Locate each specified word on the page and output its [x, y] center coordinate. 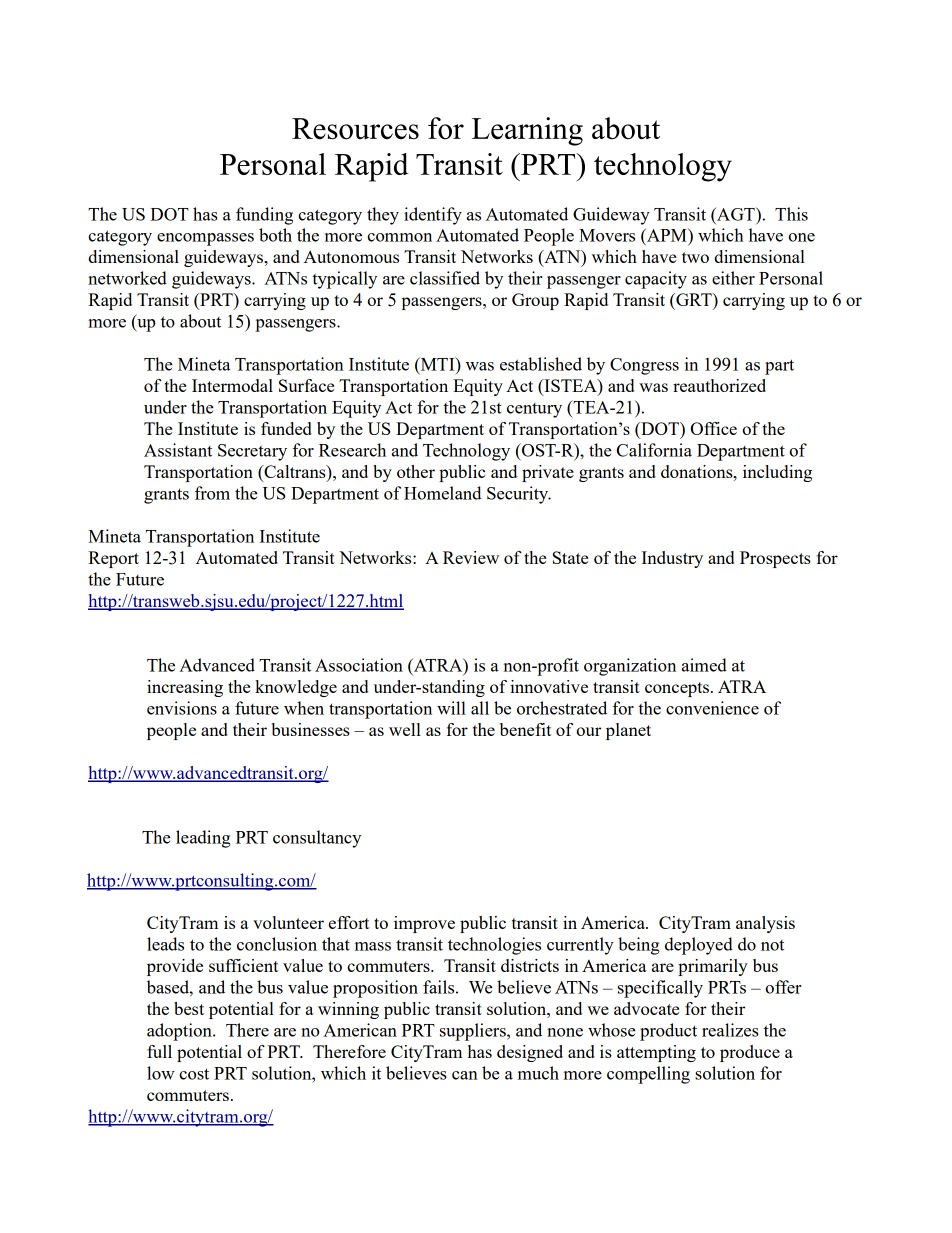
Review [471, 557]
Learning [527, 131]
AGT [736, 214]
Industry [672, 559]
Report [113, 559]
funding [264, 216]
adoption [180, 1032]
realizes [730, 1030]
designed [530, 1053]
